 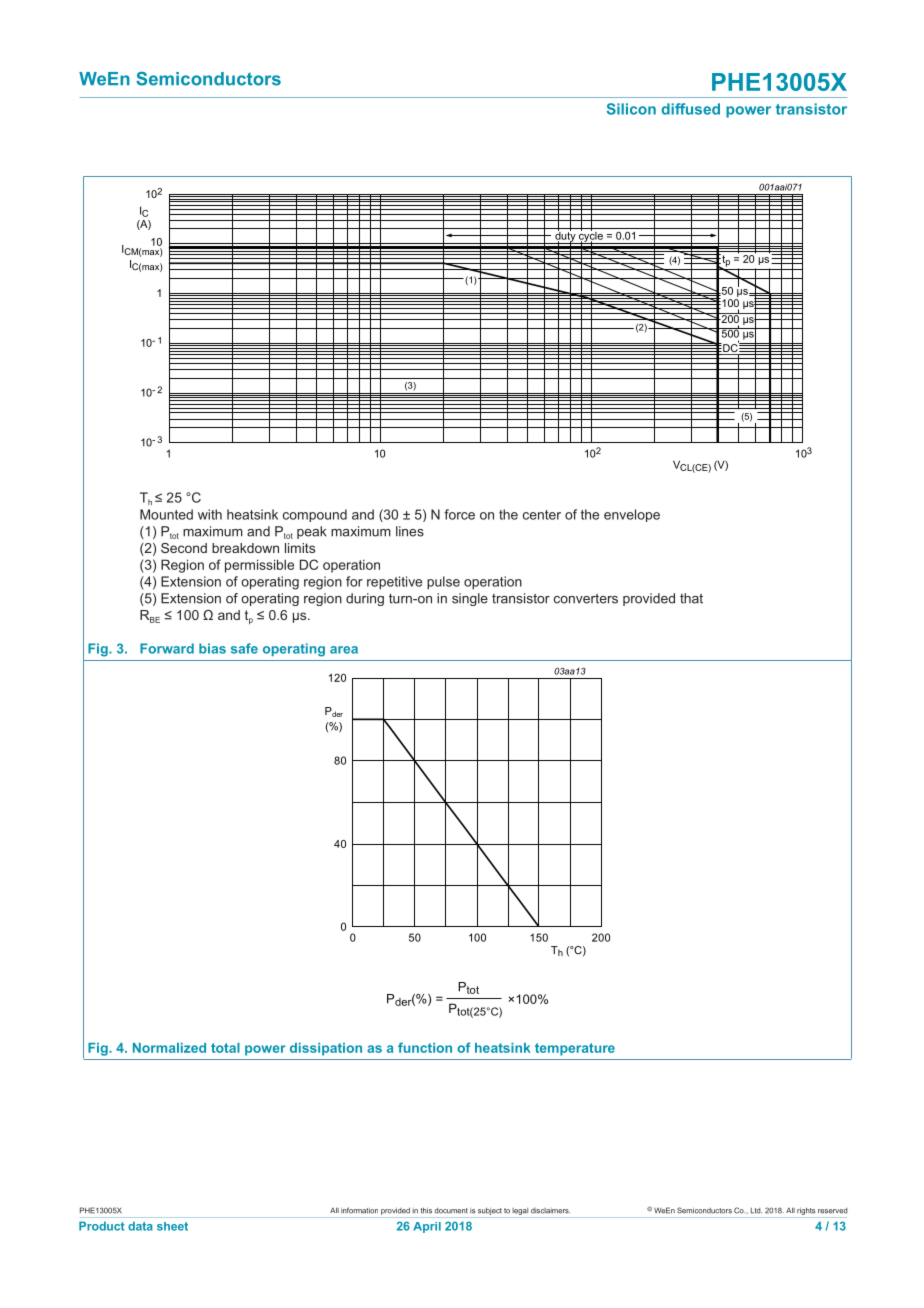 I want to click on diffused, so click(x=690, y=109).
